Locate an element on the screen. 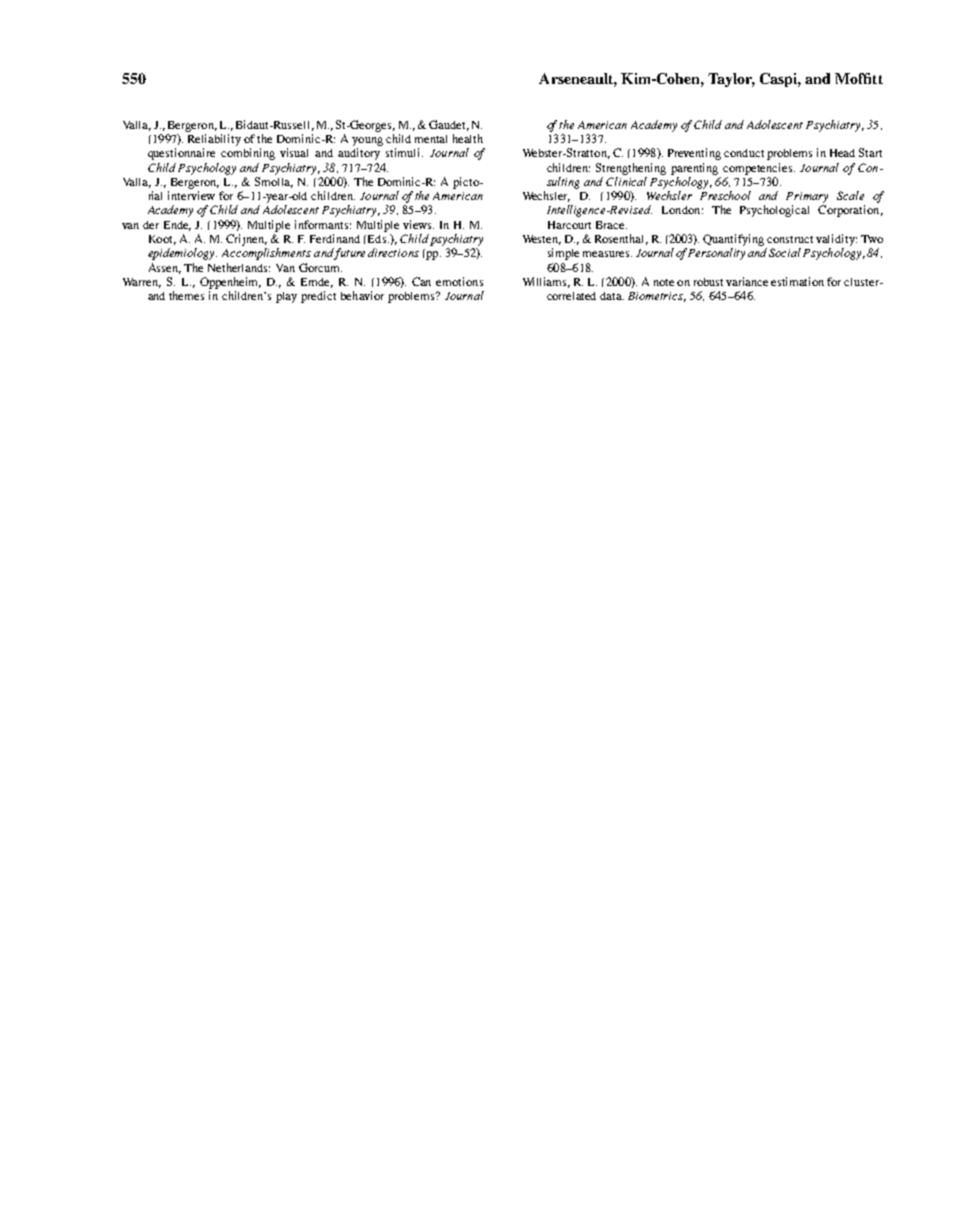 Image resolution: width=959 pixels, height=1232 pixels. conduct is located at coordinates (744, 153).
